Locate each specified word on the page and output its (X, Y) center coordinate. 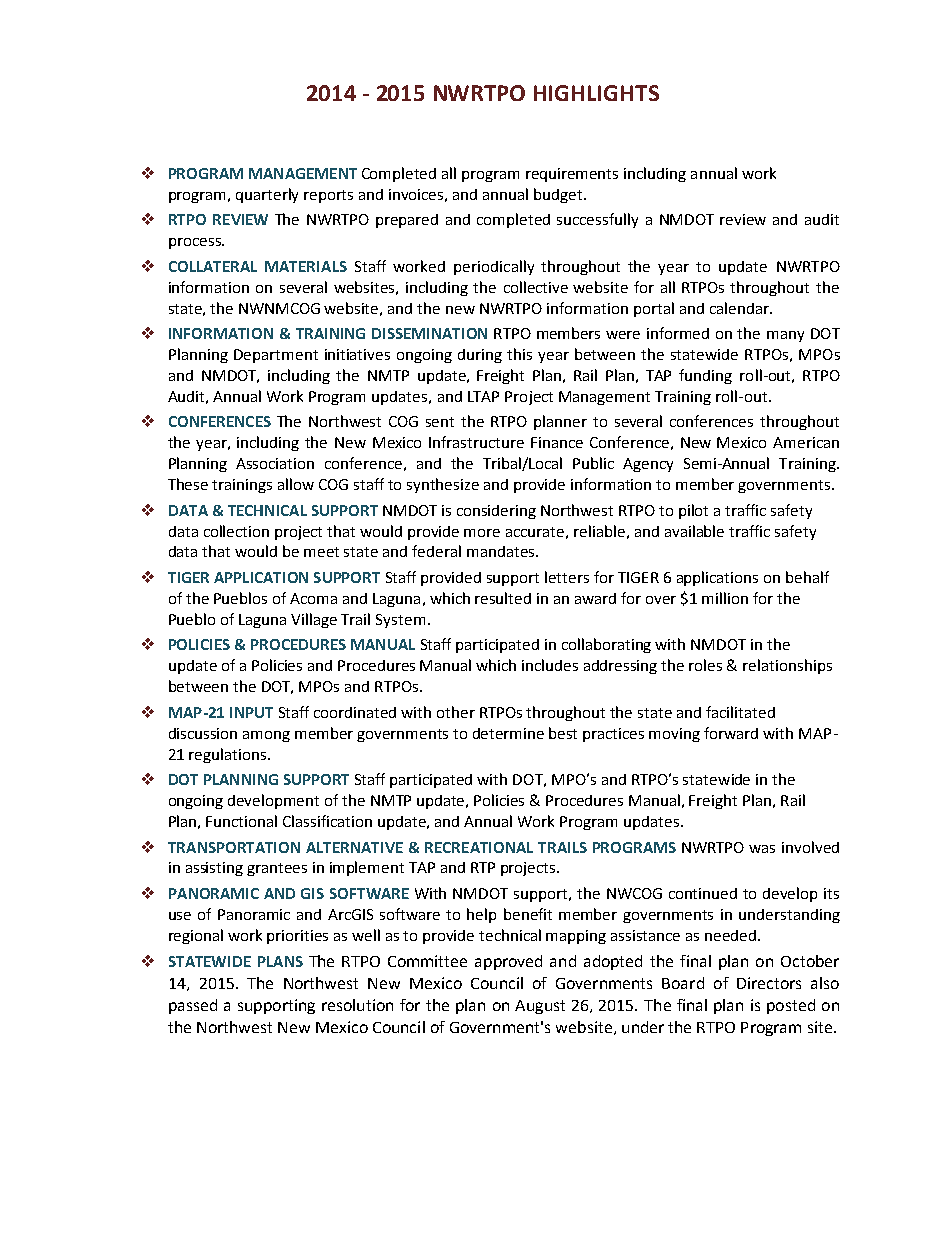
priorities (297, 937)
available (694, 531)
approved (508, 962)
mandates (502, 551)
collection (236, 531)
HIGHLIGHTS (596, 93)
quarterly (267, 195)
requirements (572, 175)
